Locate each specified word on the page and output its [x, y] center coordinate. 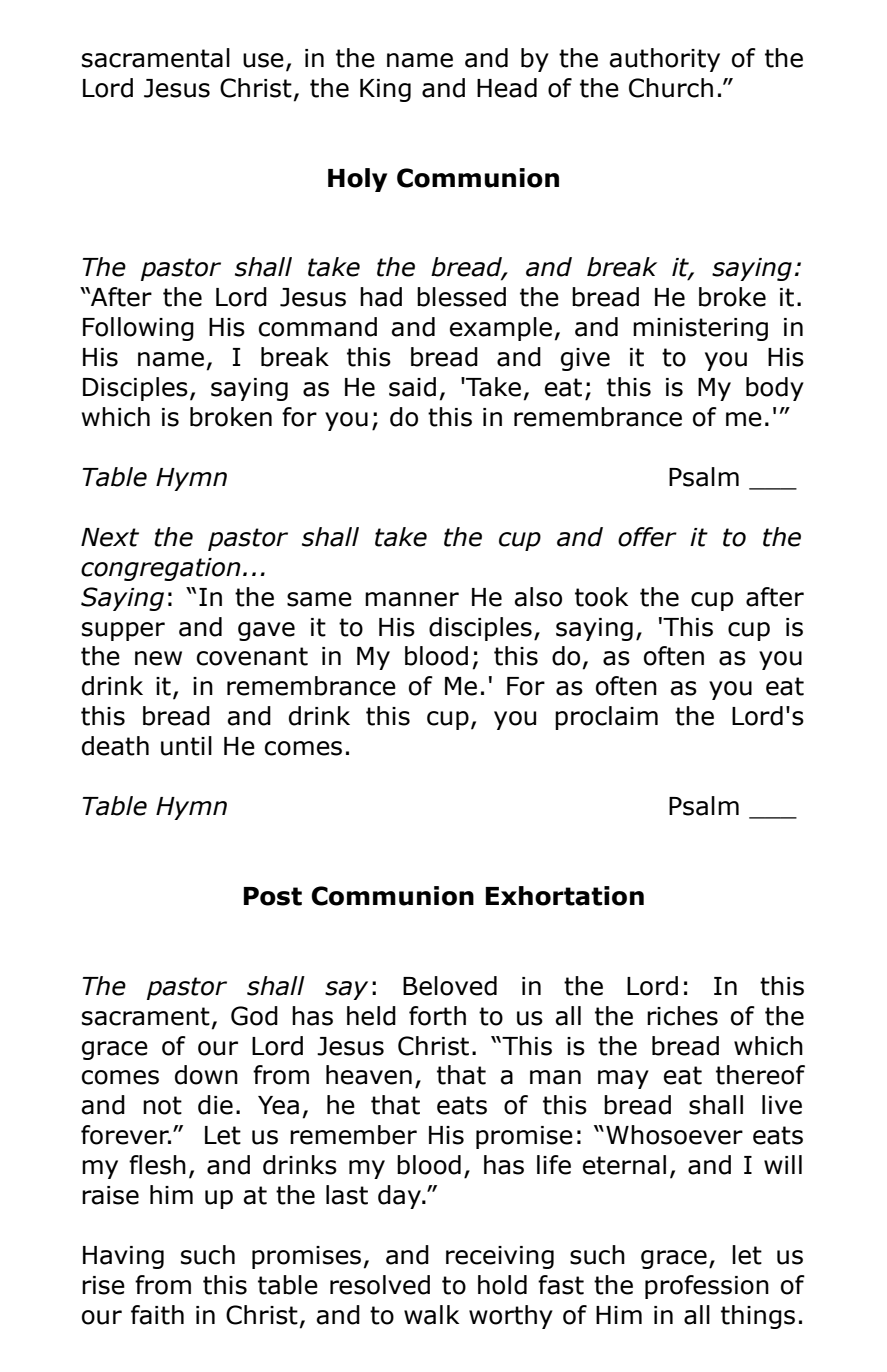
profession [707, 1287]
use [263, 60]
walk [431, 1315]
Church [671, 88]
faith [157, 1315]
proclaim [606, 718]
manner [412, 599]
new [158, 658]
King [385, 90]
